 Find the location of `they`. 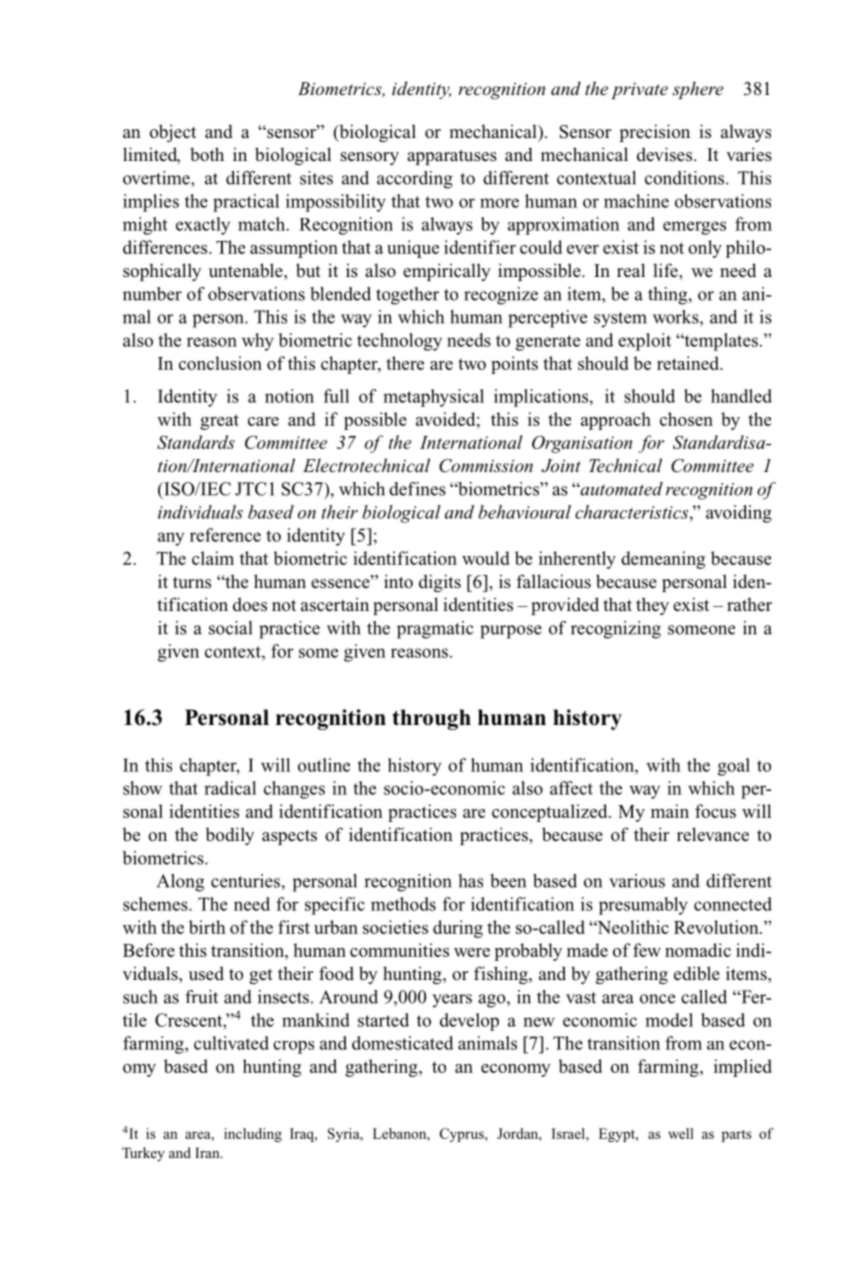

they is located at coordinates (652, 606).
